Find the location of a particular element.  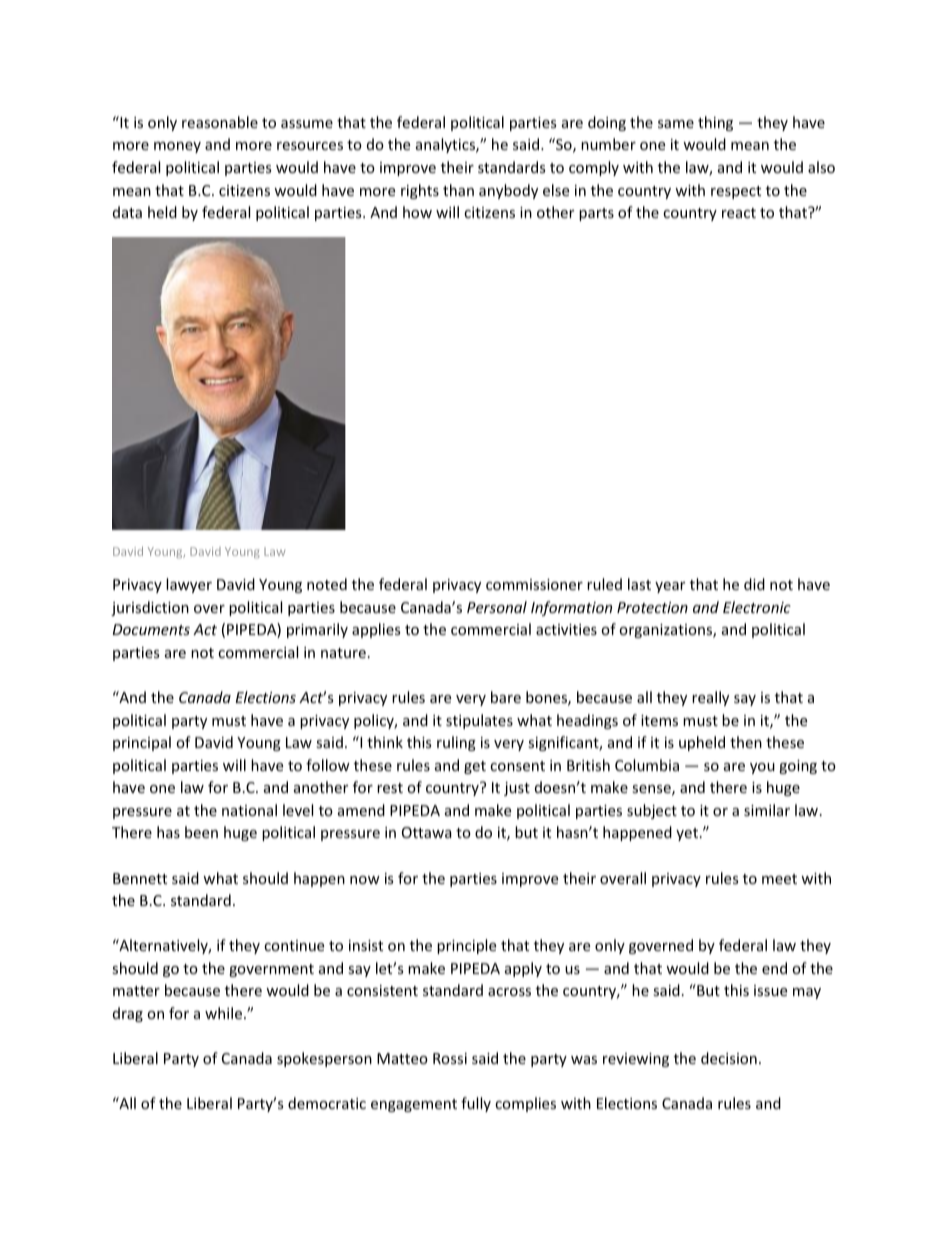

thing is located at coordinates (715, 123).
